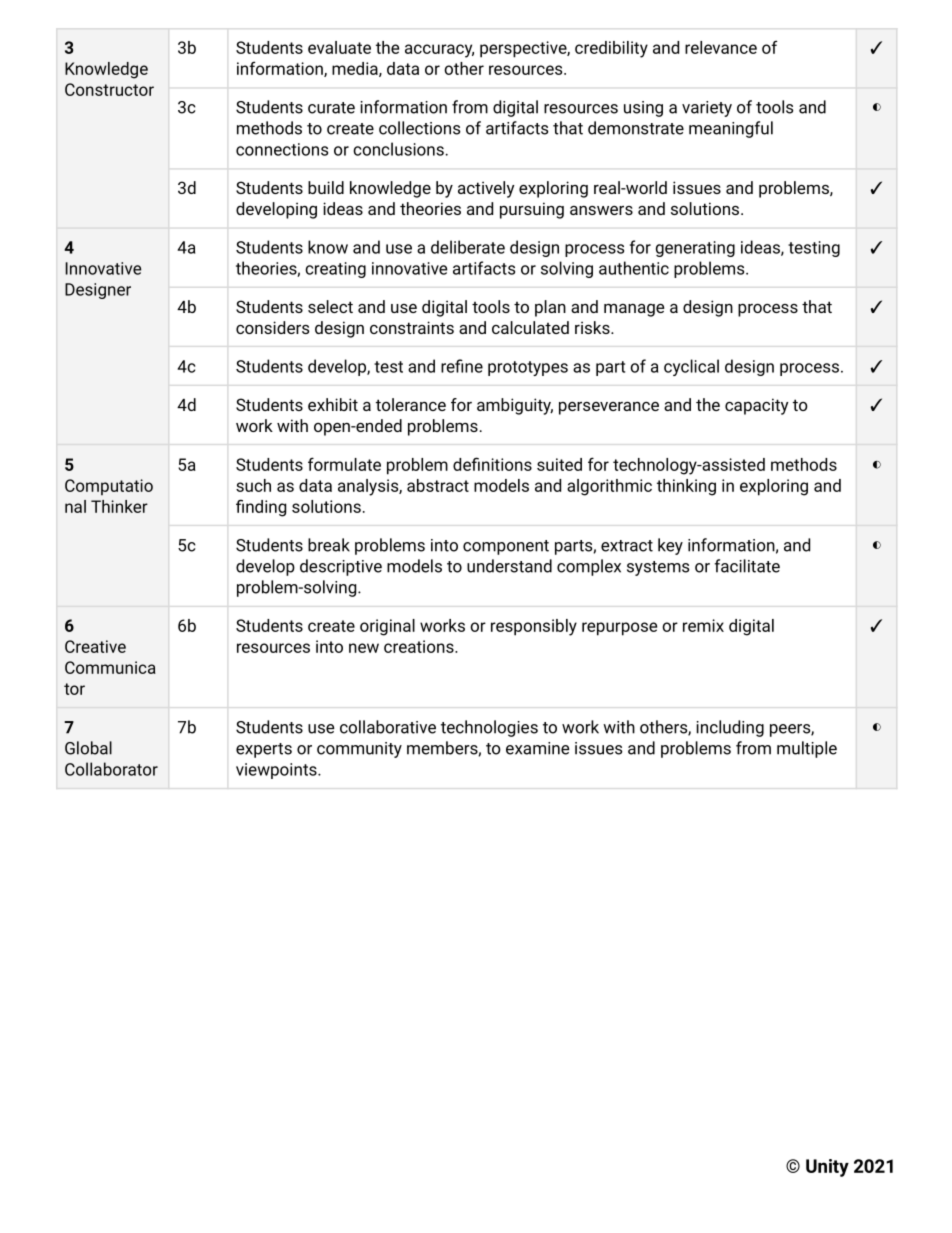  What do you see at coordinates (111, 769) in the page?
I see `Collaborator` at bounding box center [111, 769].
